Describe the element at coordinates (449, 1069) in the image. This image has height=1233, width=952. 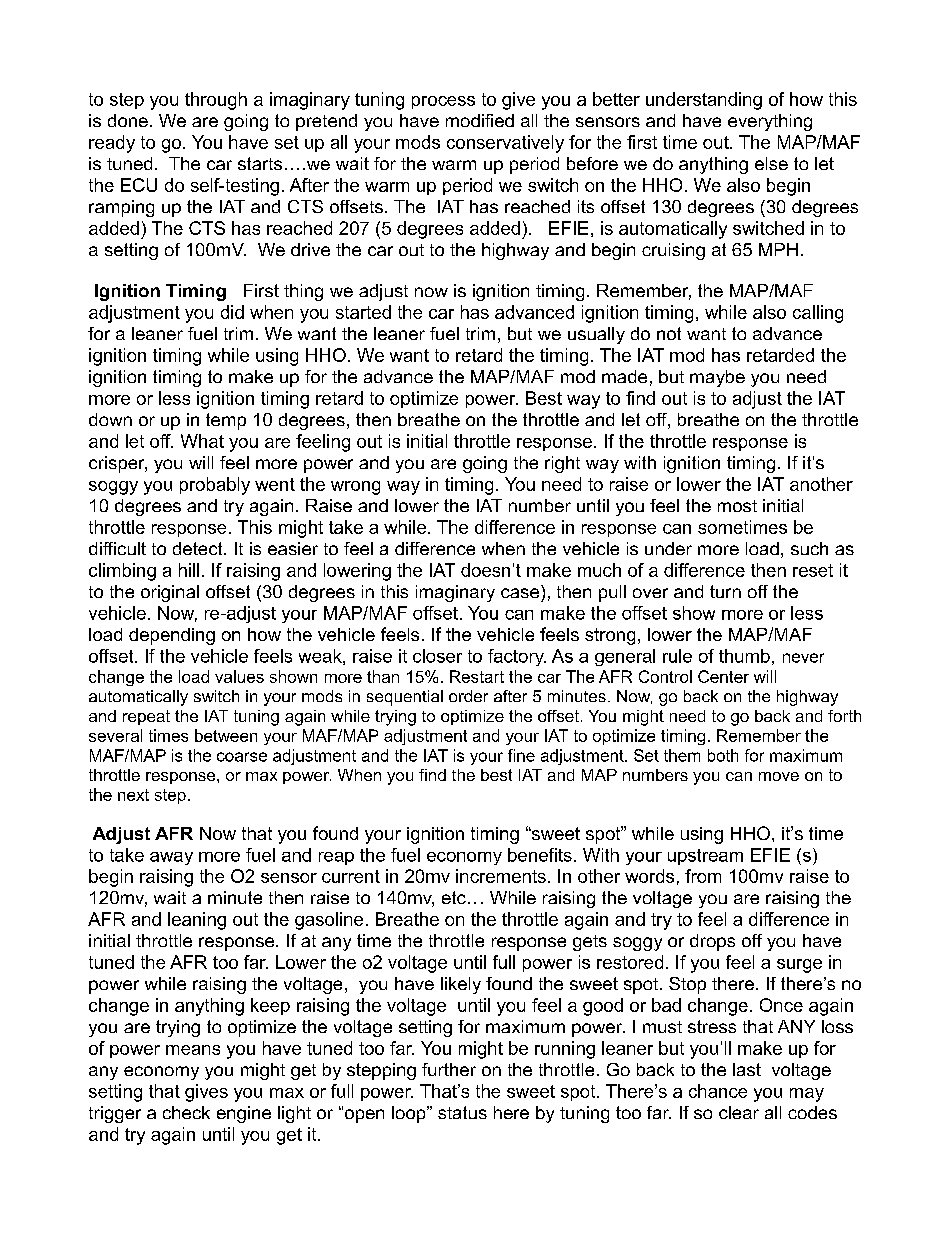
I see `further` at that location.
